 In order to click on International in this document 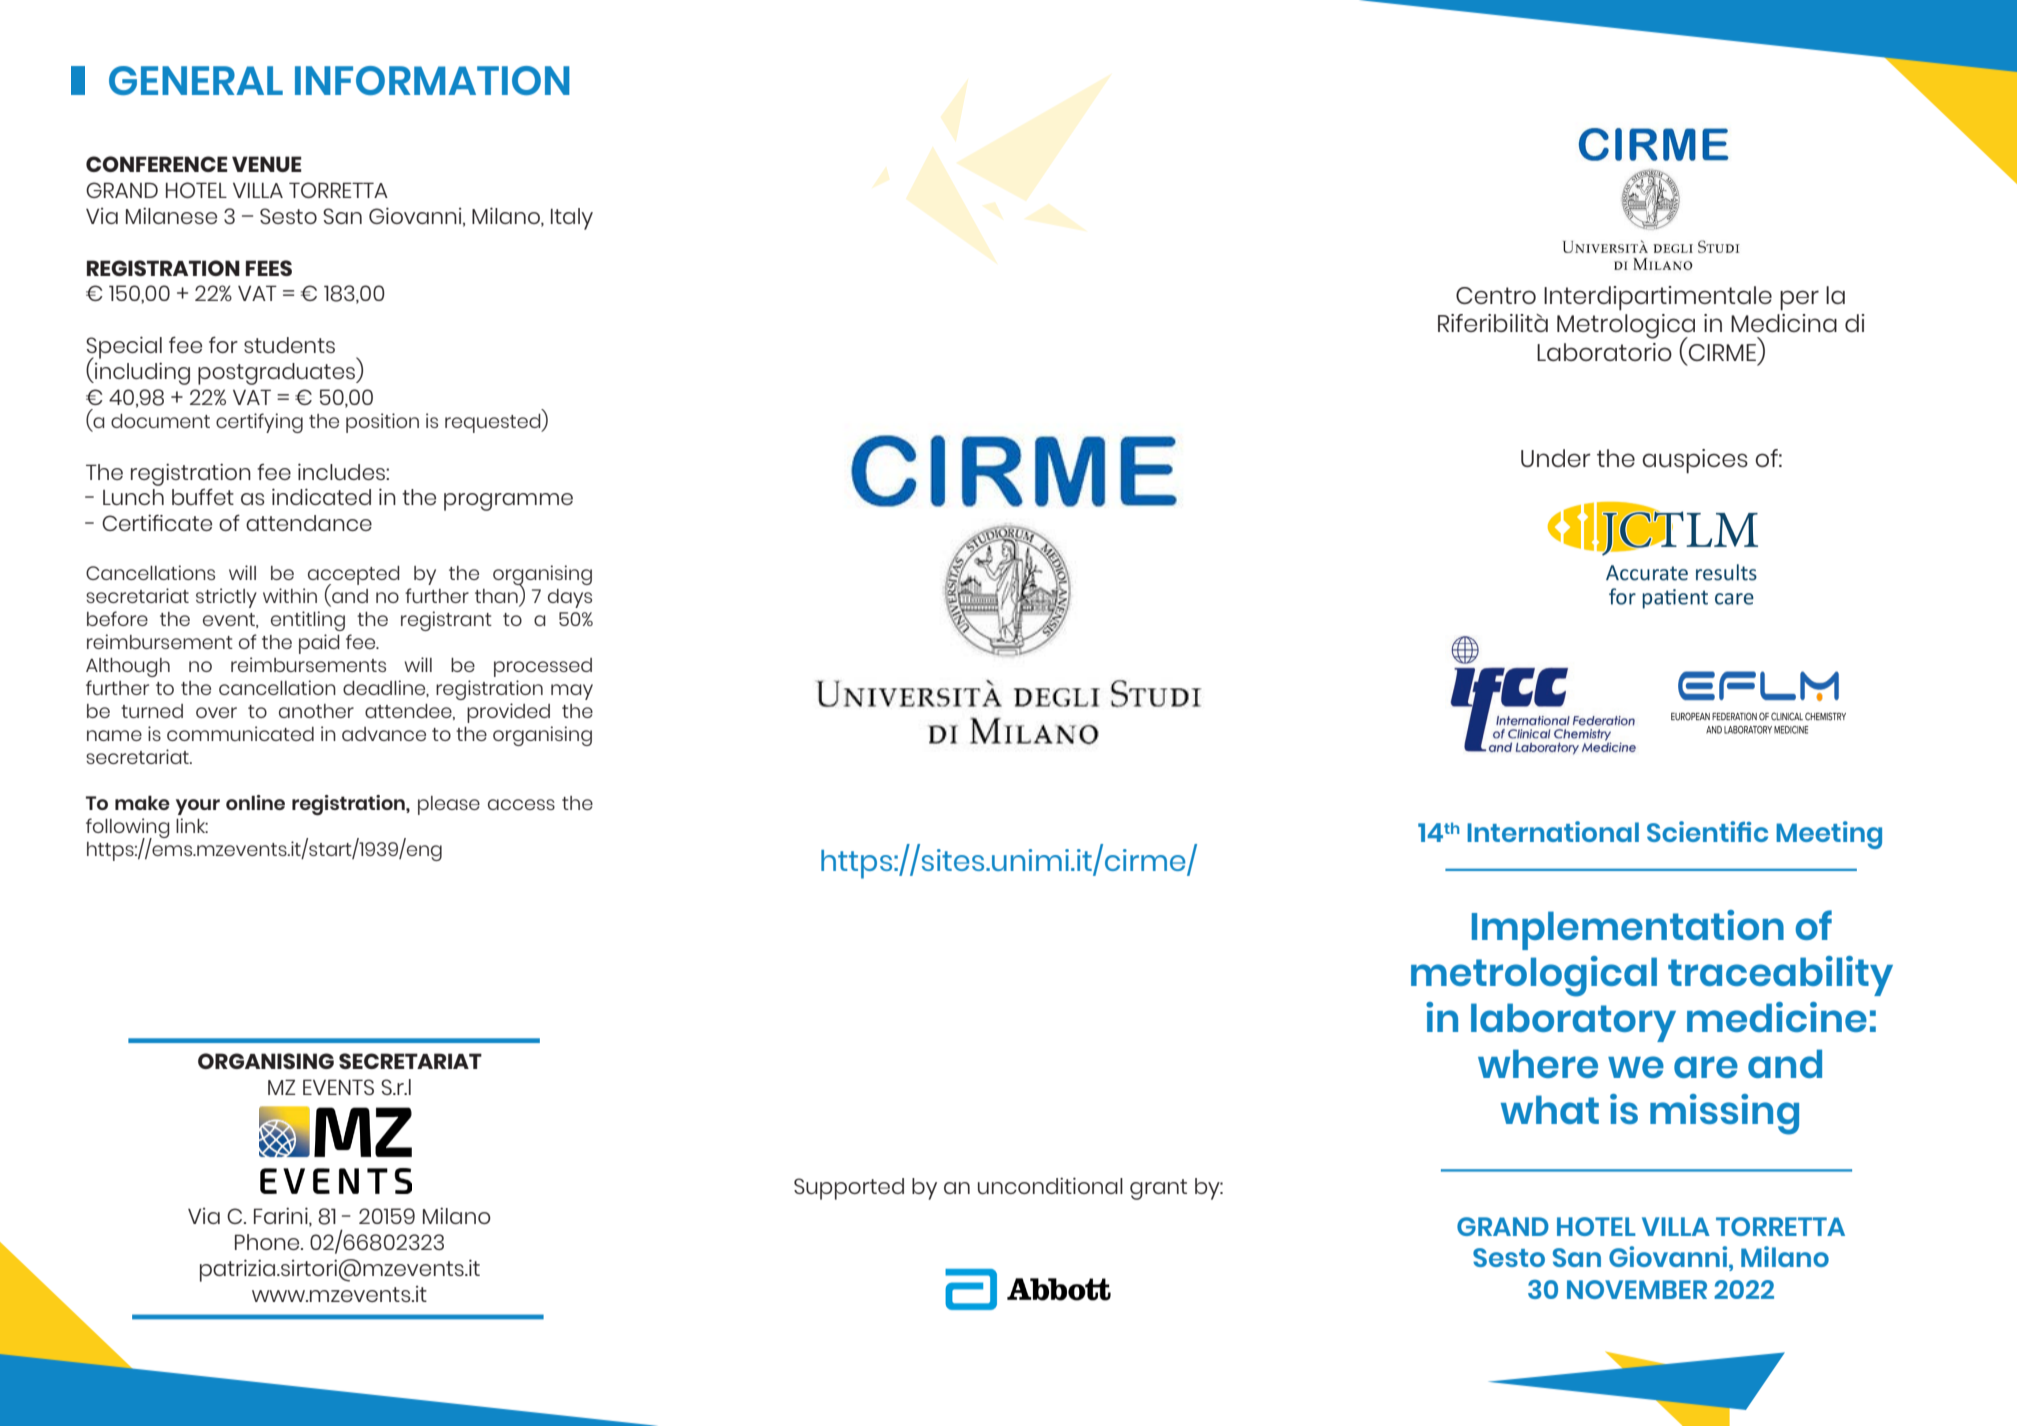, I will do `click(1553, 831)`.
